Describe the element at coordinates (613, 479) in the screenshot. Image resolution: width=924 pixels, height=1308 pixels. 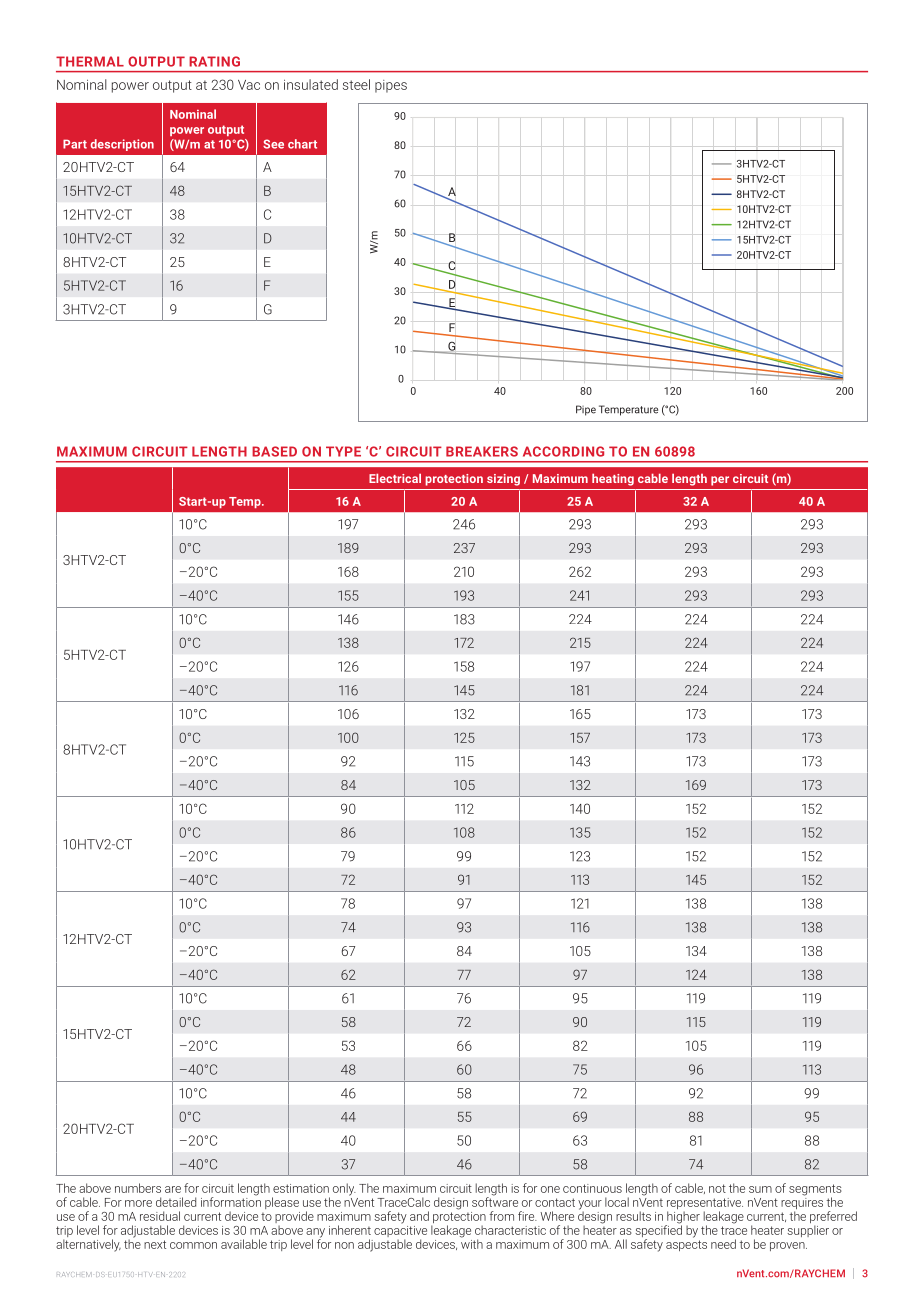
I see `heating` at that location.
